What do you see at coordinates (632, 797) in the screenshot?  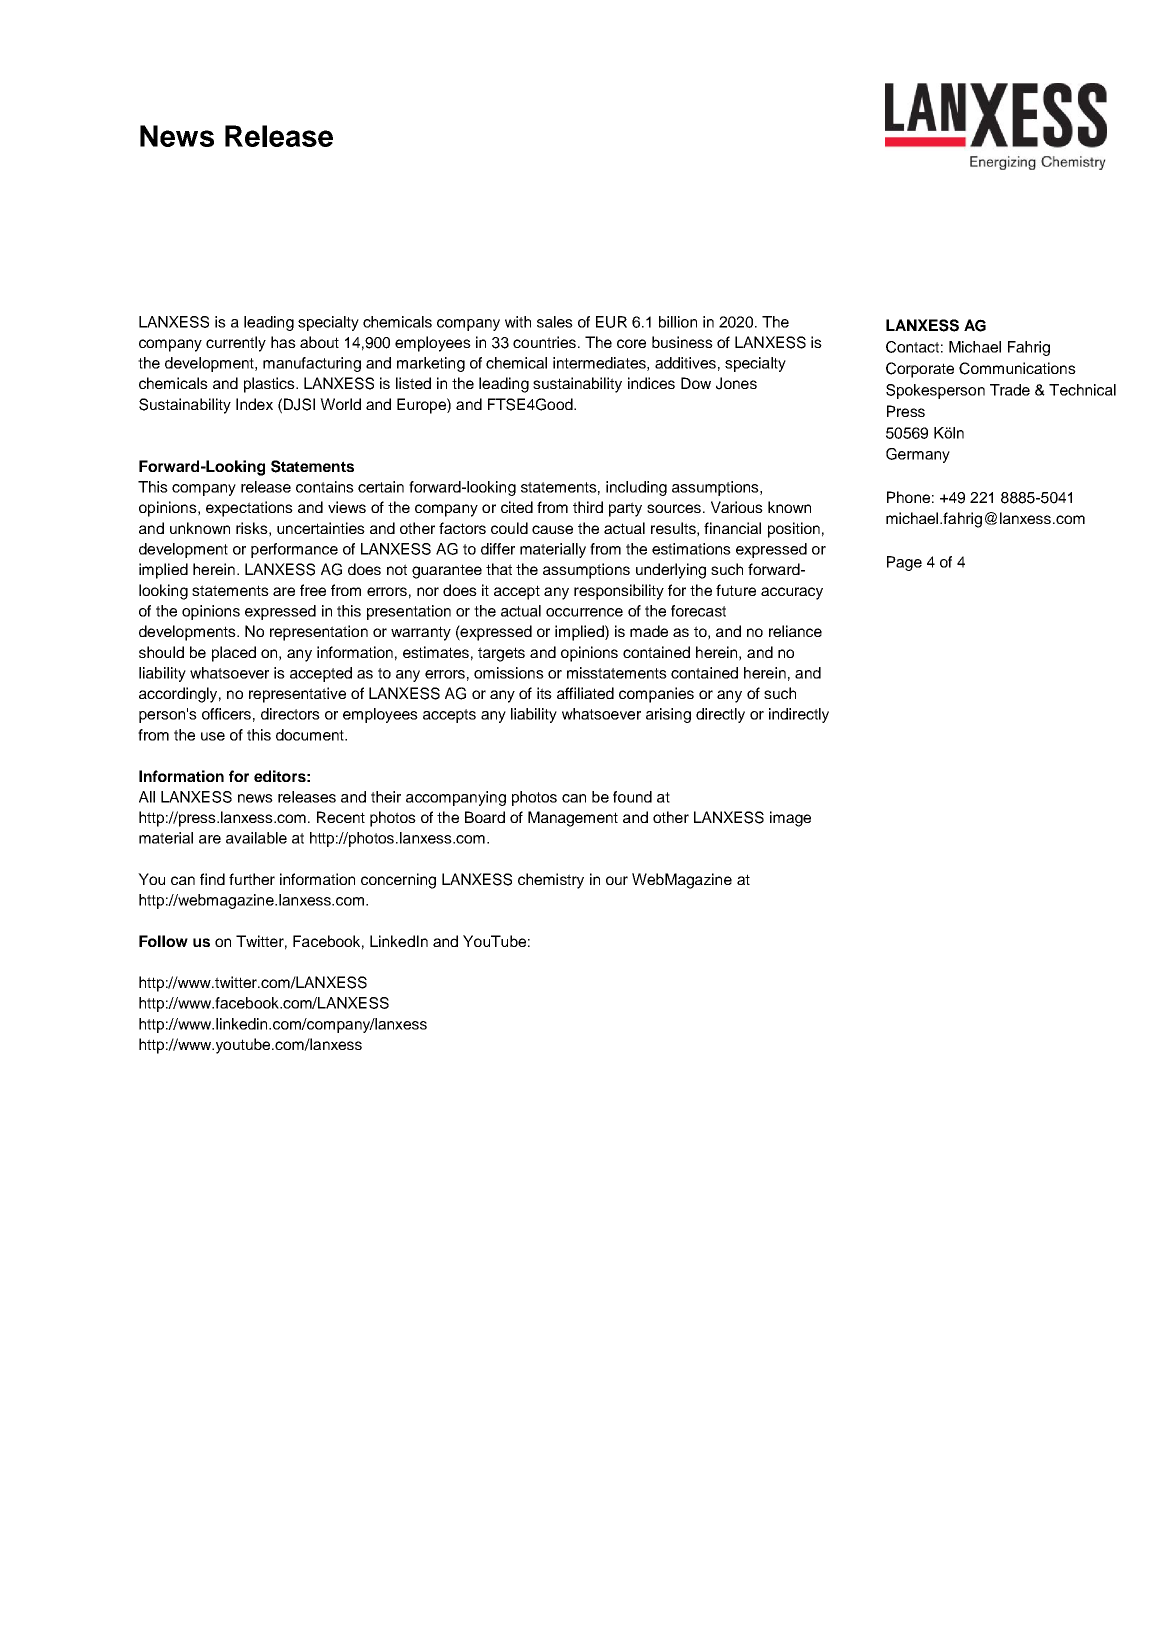 I see `found` at bounding box center [632, 797].
